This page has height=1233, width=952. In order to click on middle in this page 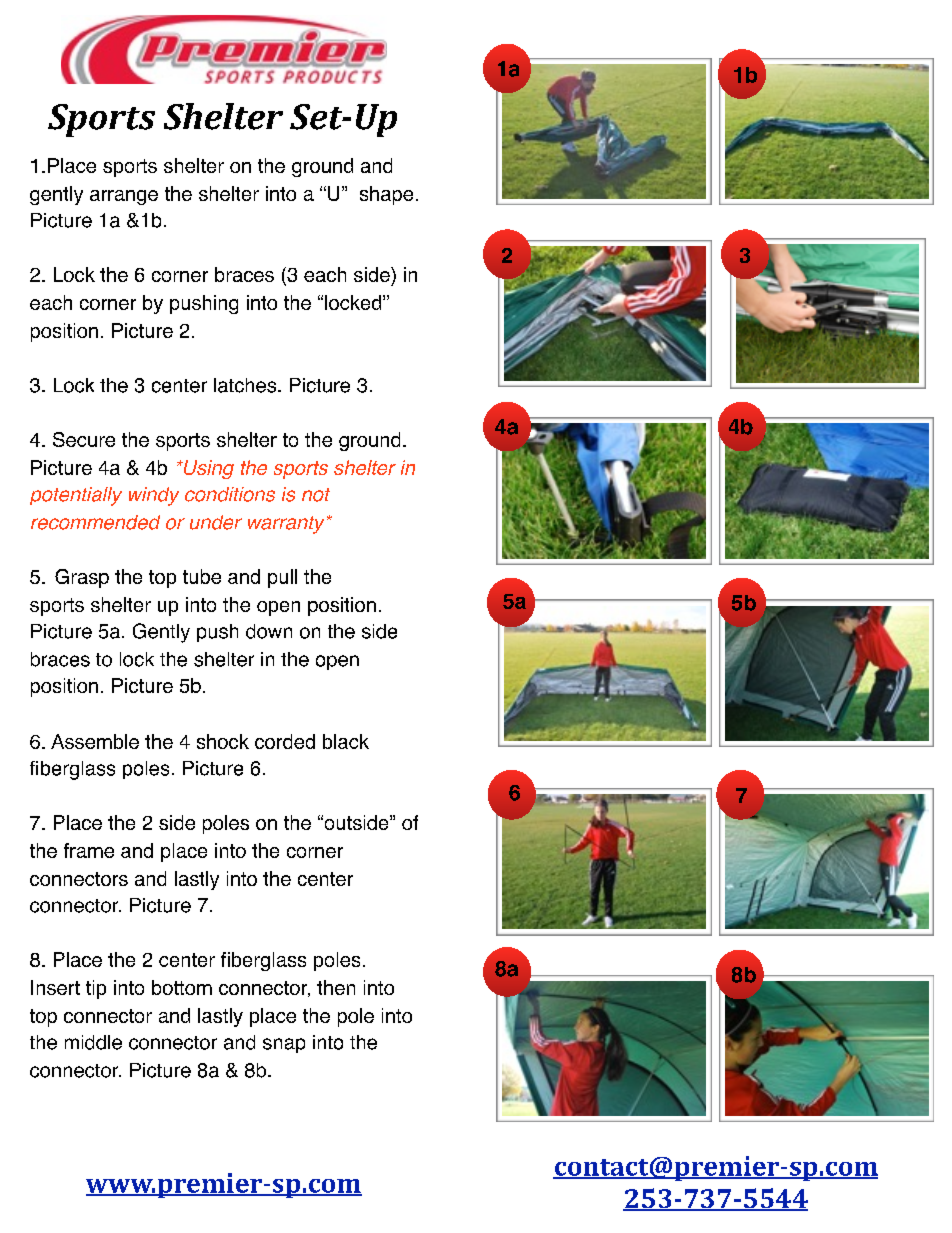, I will do `click(93, 1042)`.
